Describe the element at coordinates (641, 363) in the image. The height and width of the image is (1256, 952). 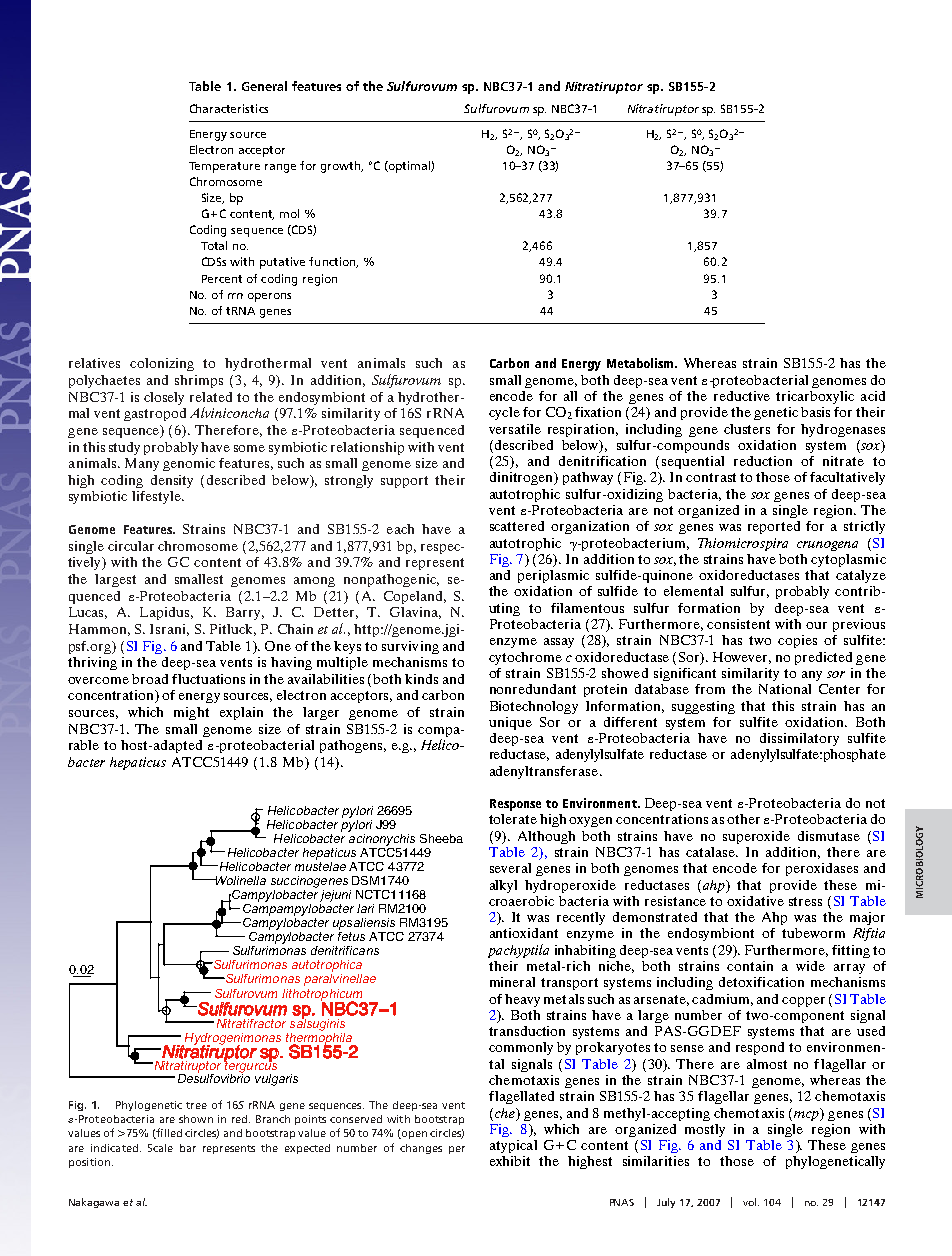
I see `Metabolism` at that location.
